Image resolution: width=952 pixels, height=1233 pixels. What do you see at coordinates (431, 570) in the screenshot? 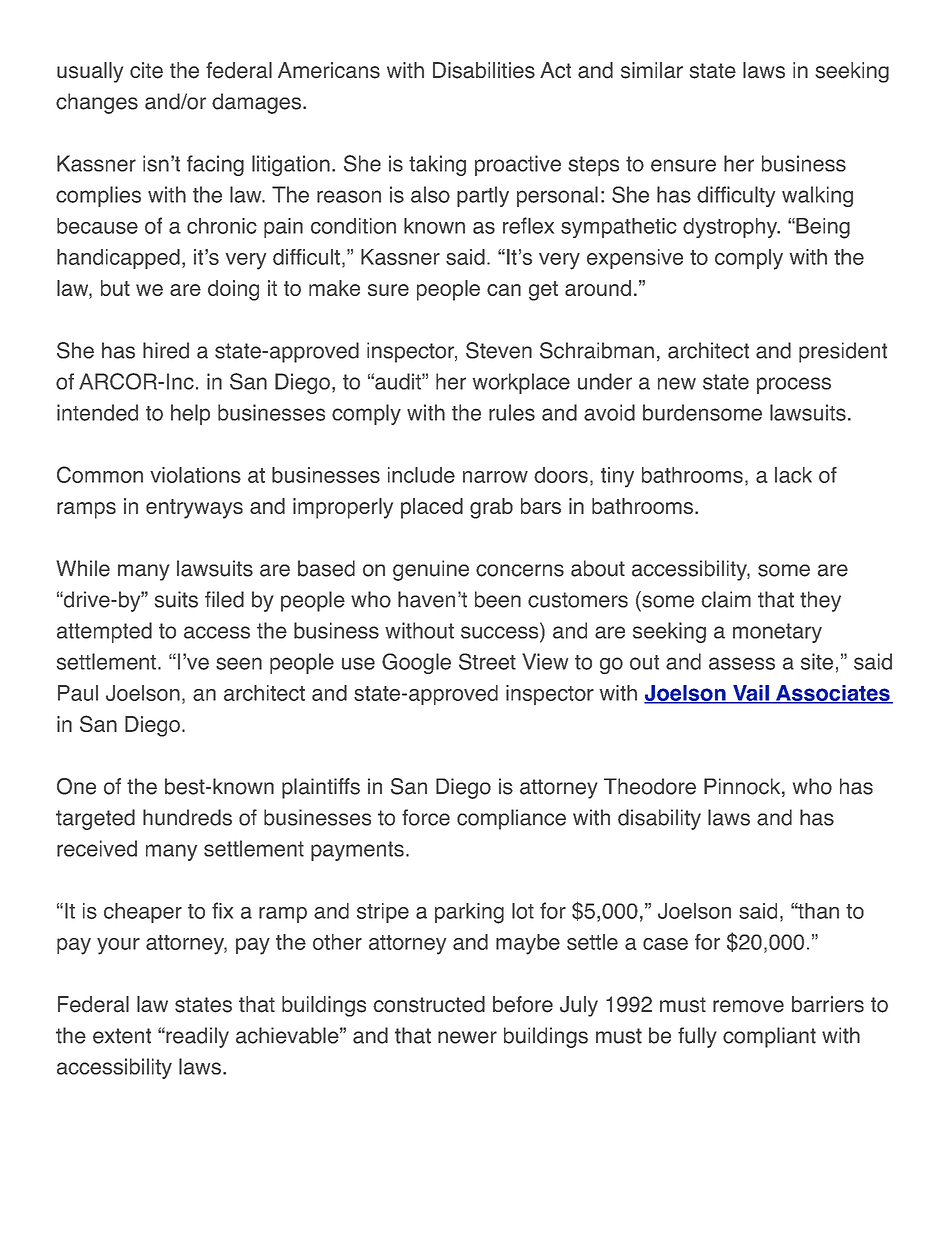
I see `genuine` at bounding box center [431, 570].
